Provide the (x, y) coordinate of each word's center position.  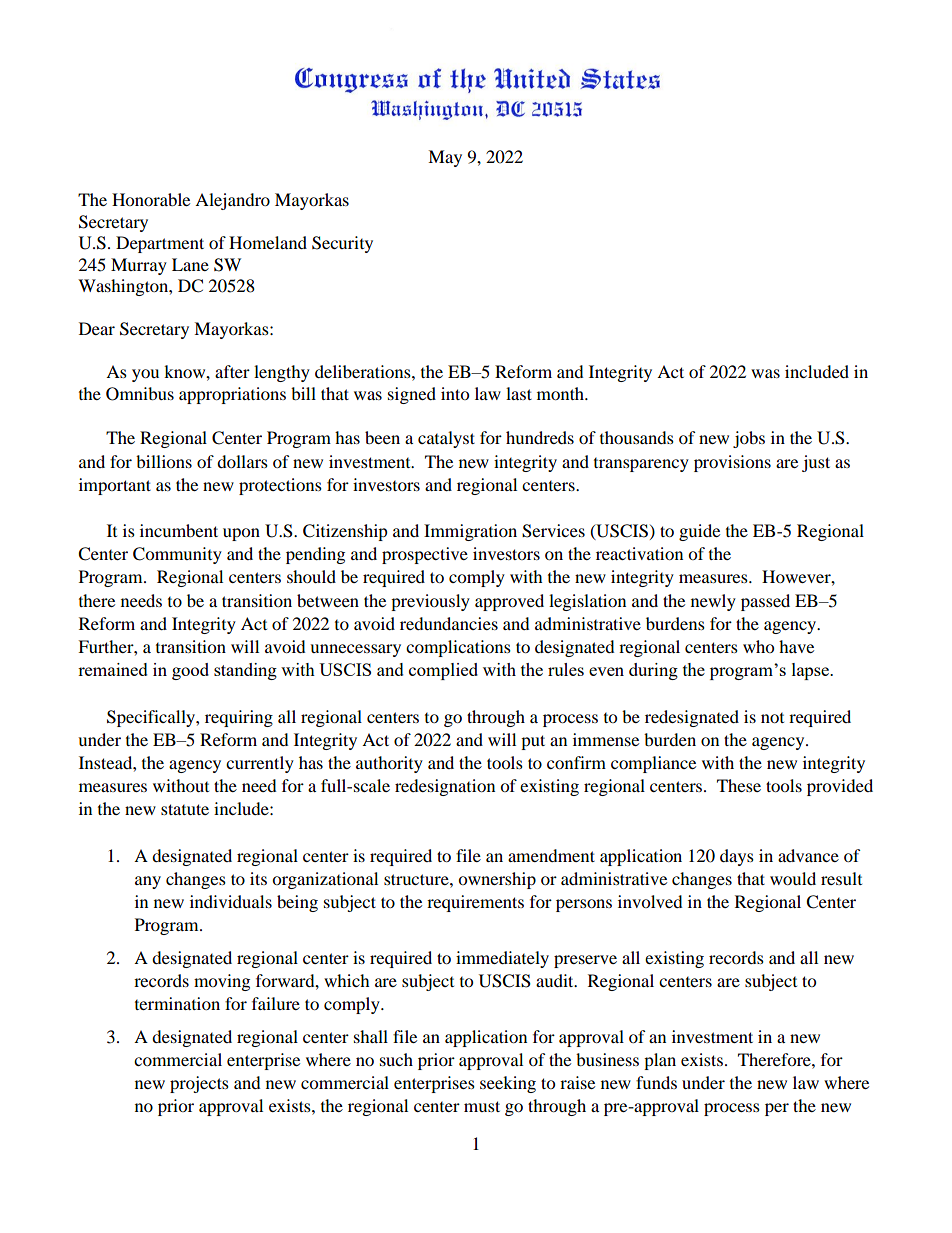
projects (199, 1084)
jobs (749, 439)
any (148, 882)
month (562, 393)
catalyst (446, 439)
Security (342, 244)
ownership (497, 880)
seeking (508, 1084)
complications (458, 648)
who (758, 646)
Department (160, 244)
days (737, 857)
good (190, 671)
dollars (242, 461)
